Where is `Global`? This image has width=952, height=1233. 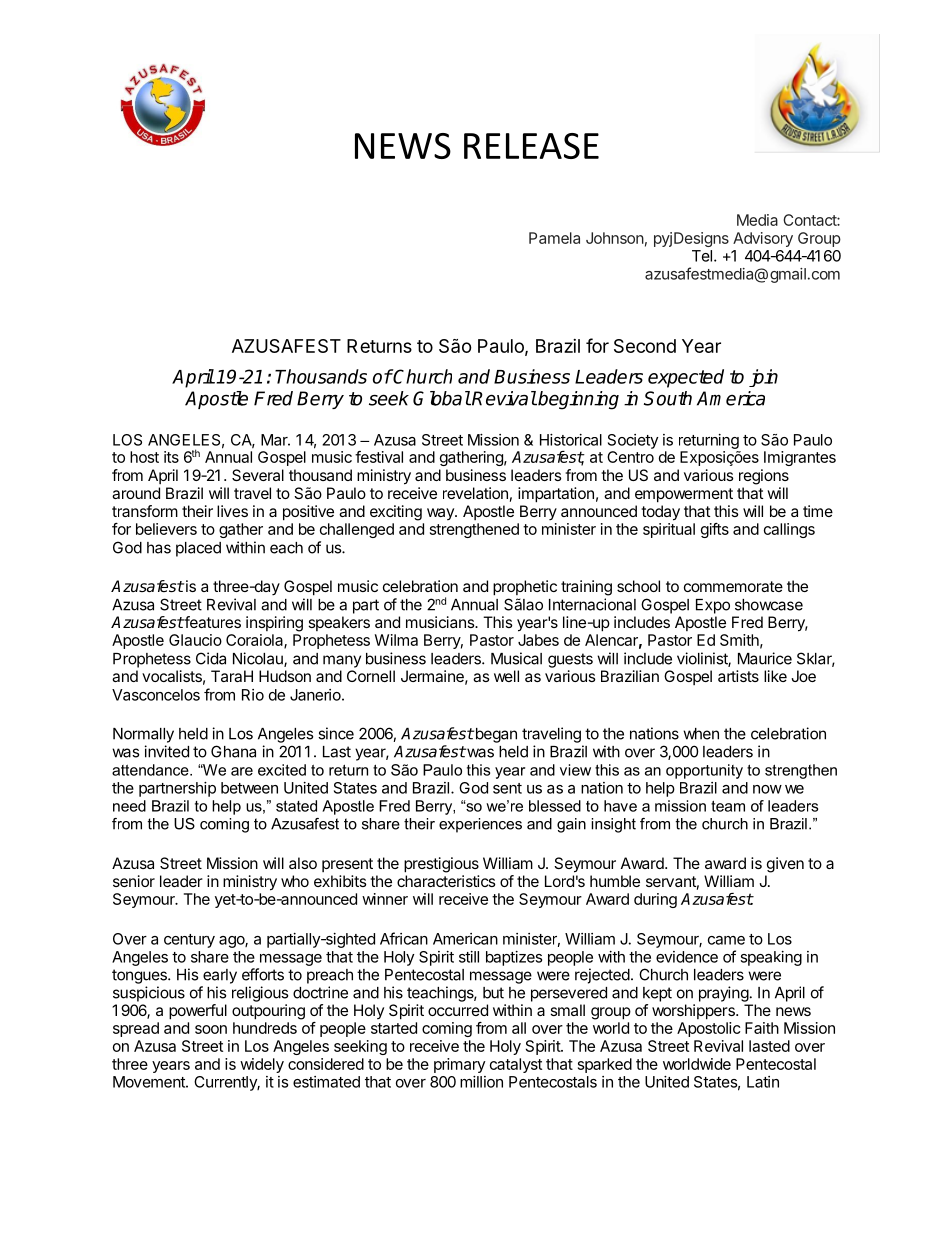 Global is located at coordinates (442, 398).
